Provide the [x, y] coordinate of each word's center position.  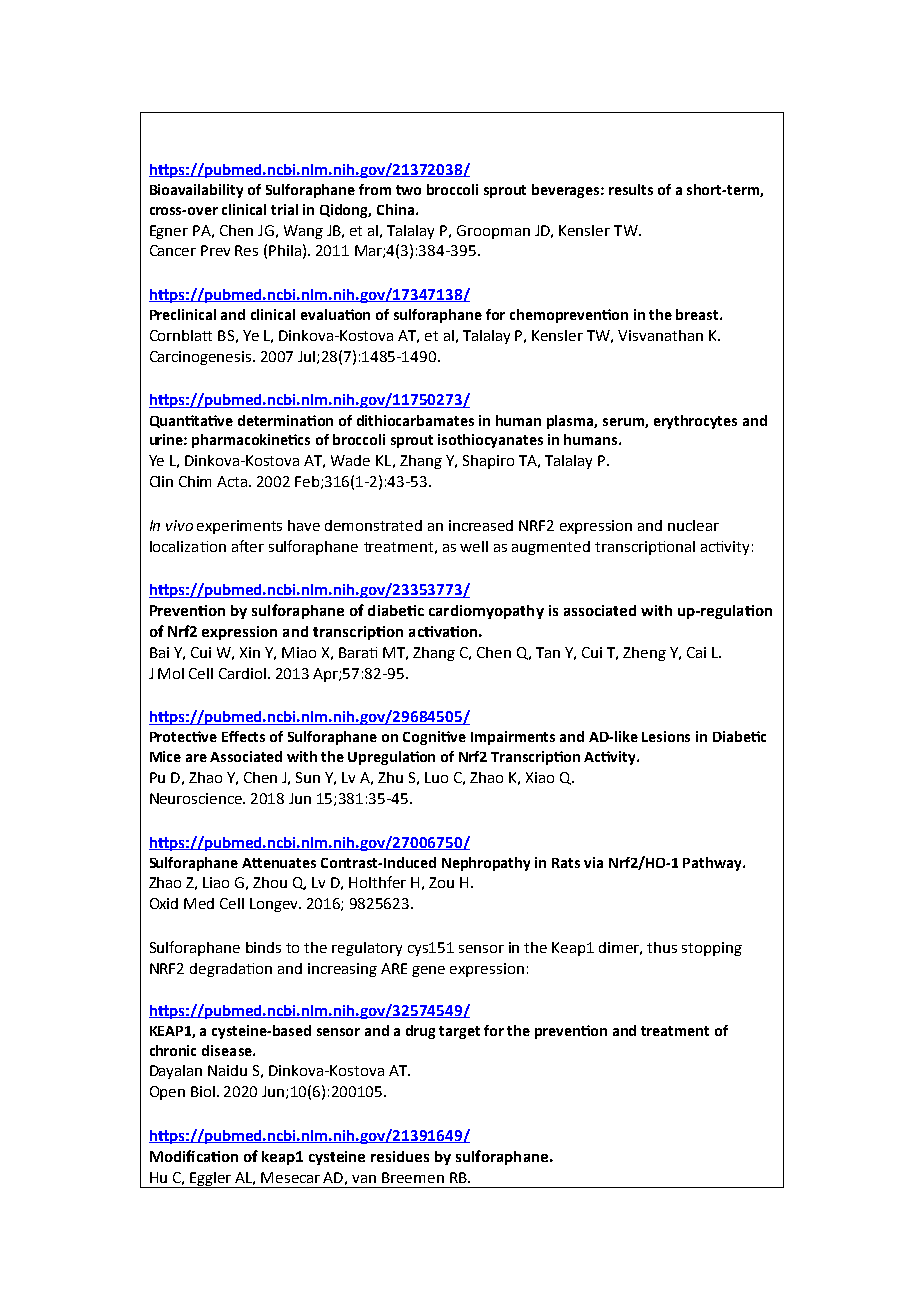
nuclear [693, 525]
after [248, 546]
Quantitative [191, 421]
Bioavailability [196, 191]
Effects [243, 736]
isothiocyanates [490, 441]
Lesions [666, 736]
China [395, 209]
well [474, 546]
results [631, 189]
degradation [231, 970]
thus [662, 947]
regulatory [367, 949]
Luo [436, 777]
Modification [194, 1156]
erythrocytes [695, 422]
